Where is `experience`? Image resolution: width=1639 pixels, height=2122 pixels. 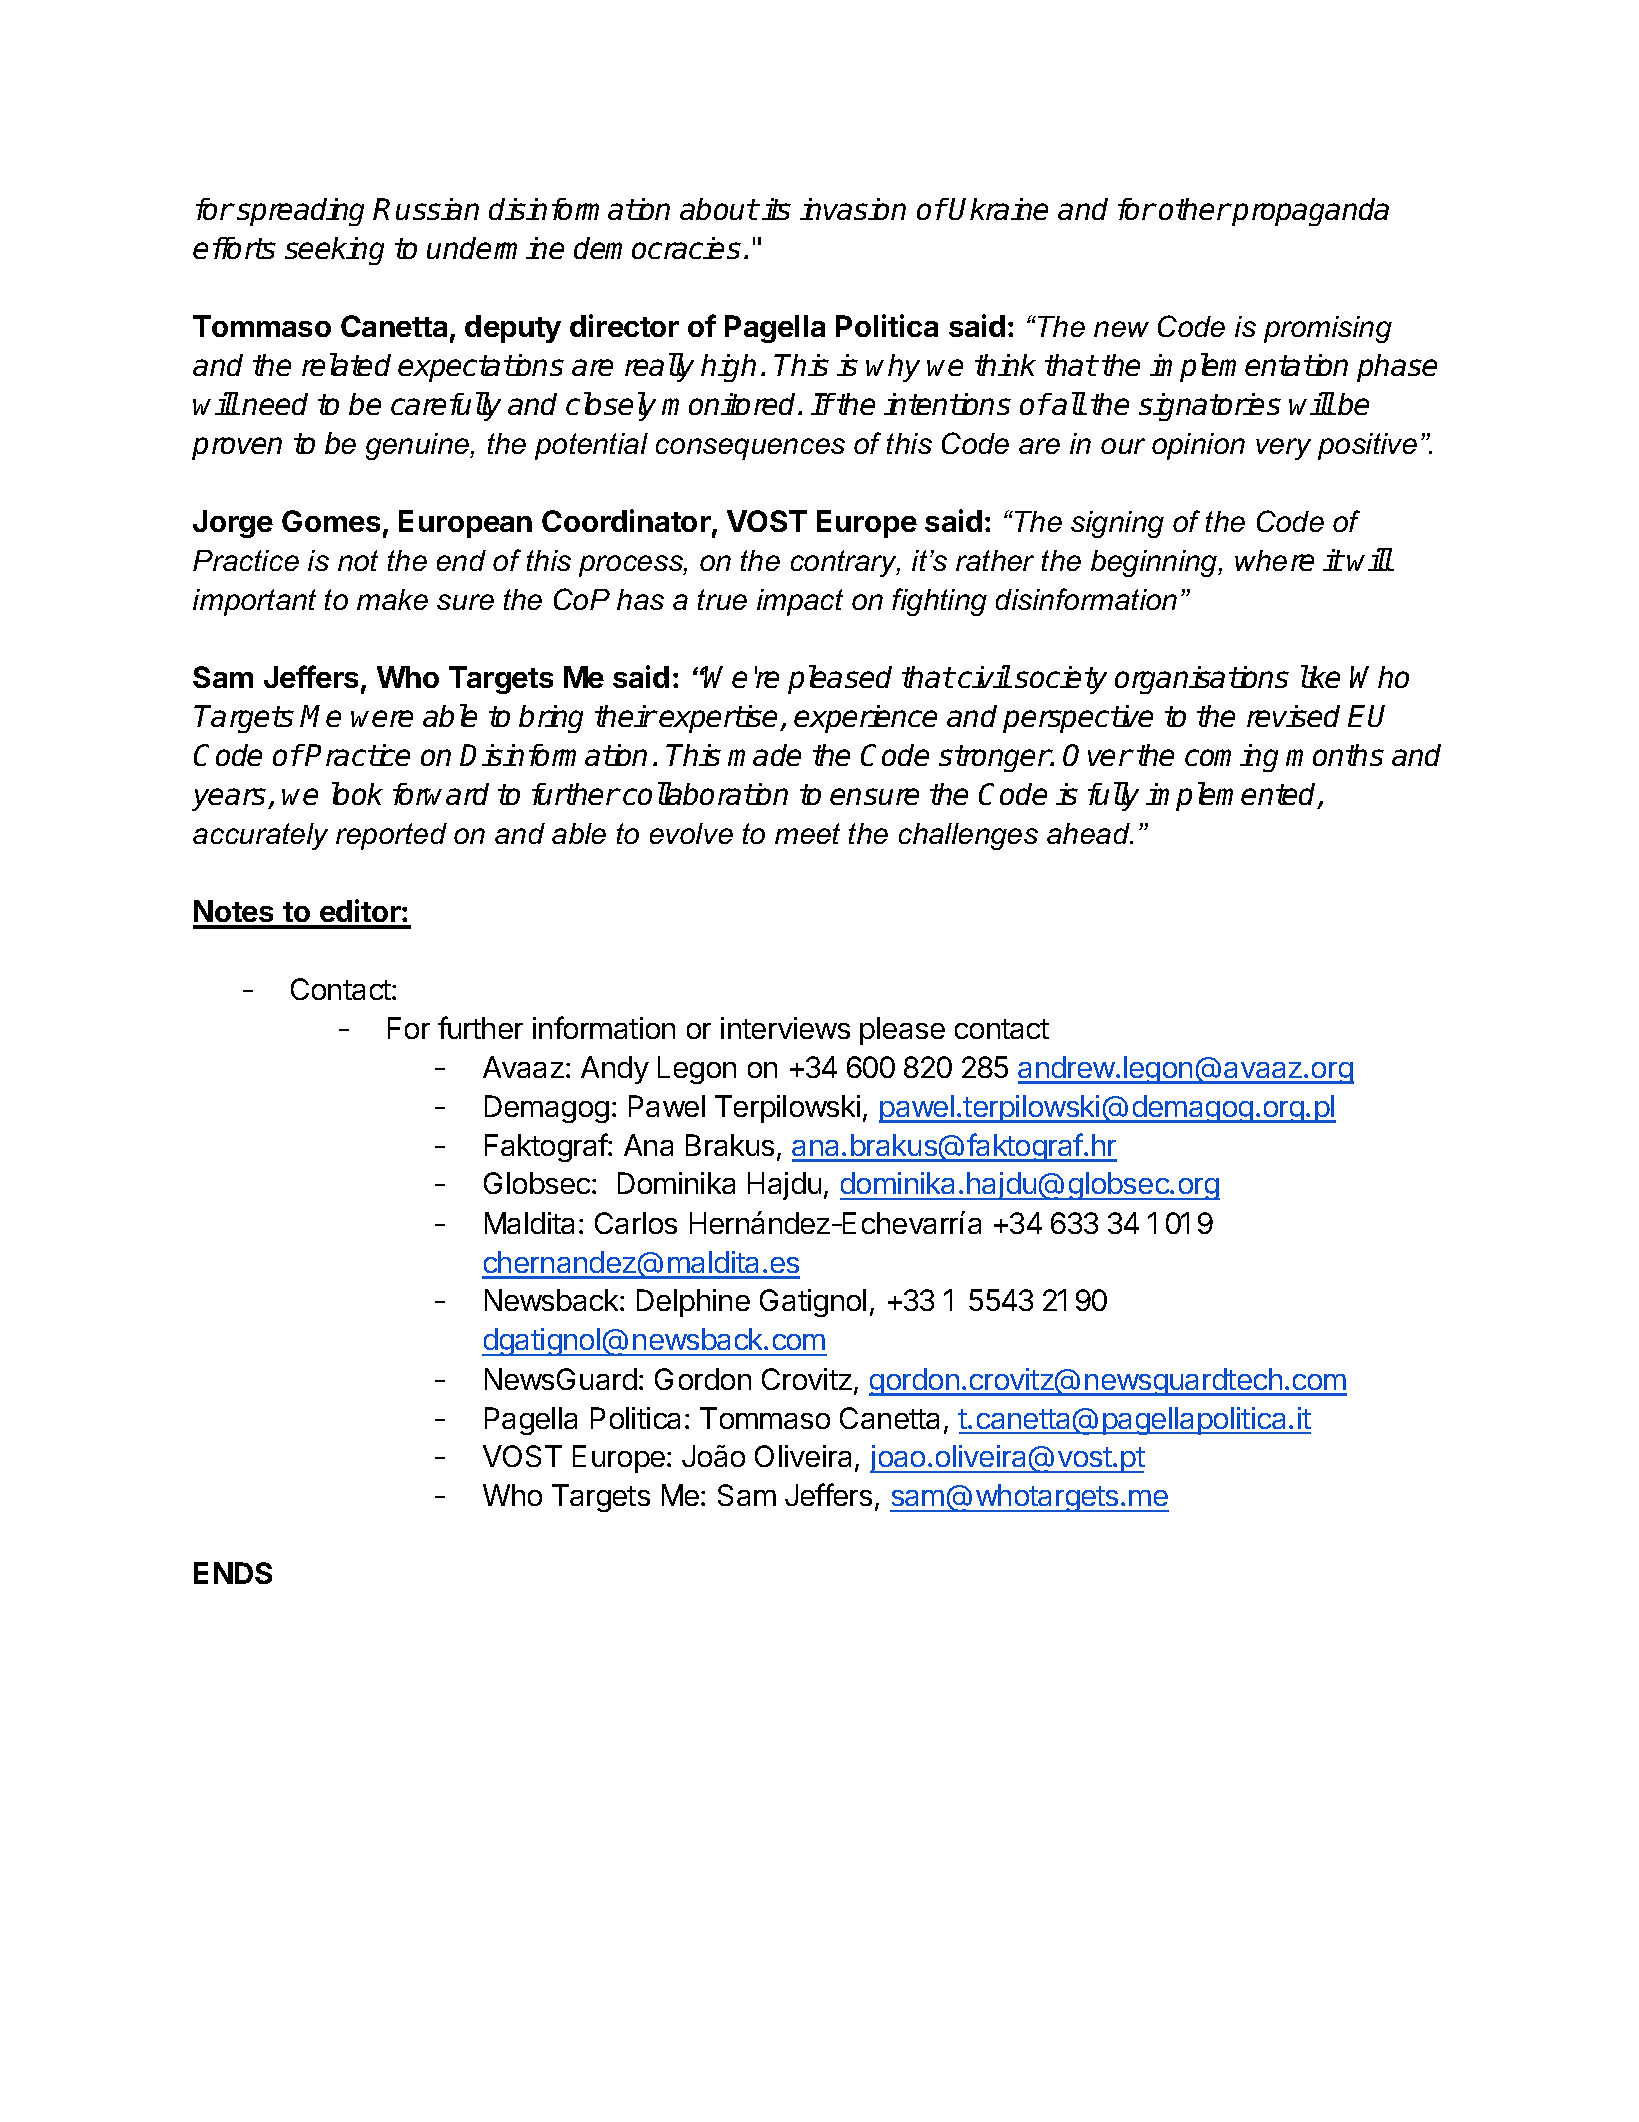
experience is located at coordinates (865, 719).
